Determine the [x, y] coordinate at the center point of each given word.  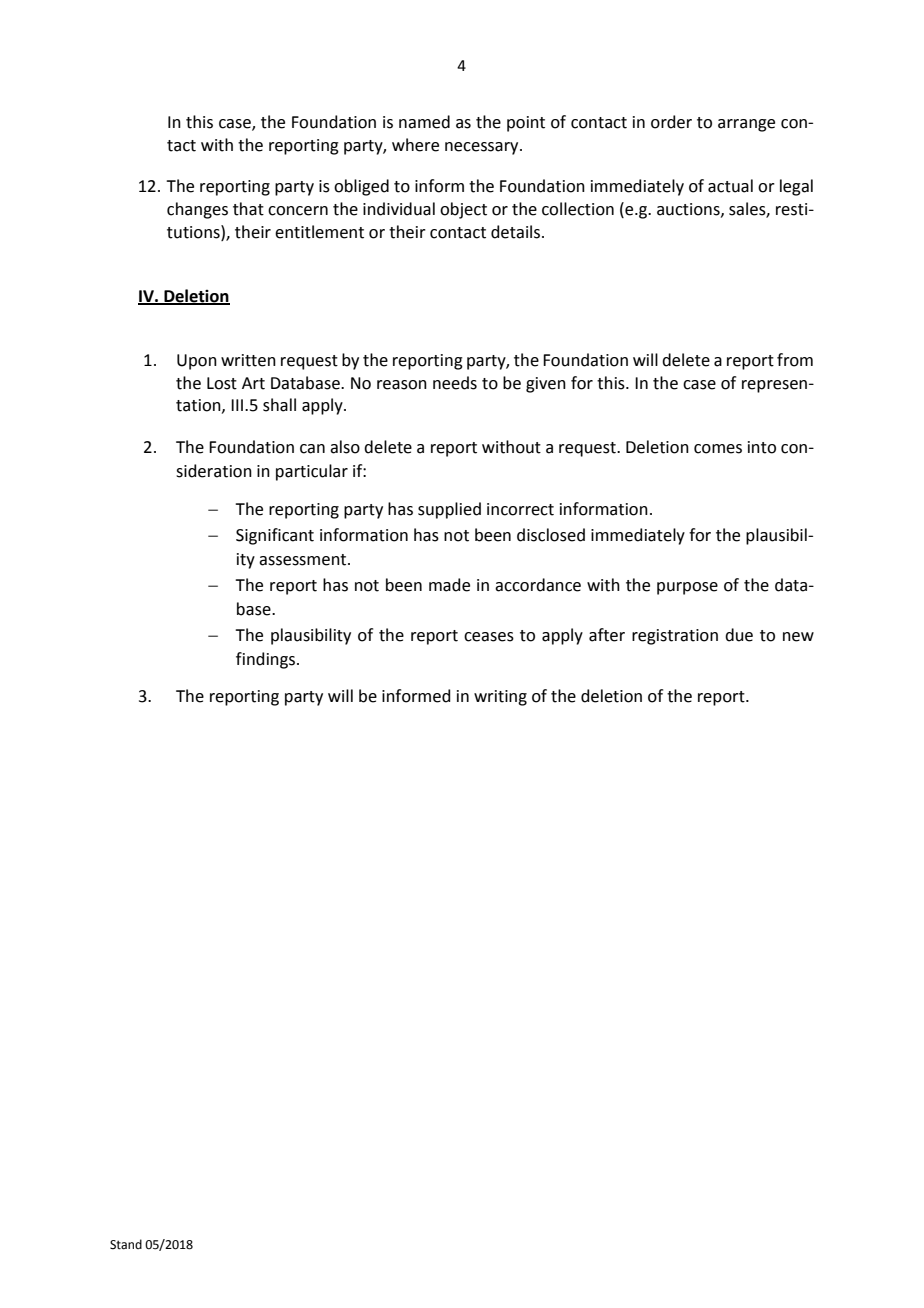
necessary [483, 148]
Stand [126, 1244]
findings [267, 660]
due [739, 635]
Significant [275, 536]
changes [197, 210]
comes [718, 449]
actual [730, 186]
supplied [449, 510]
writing [500, 698]
